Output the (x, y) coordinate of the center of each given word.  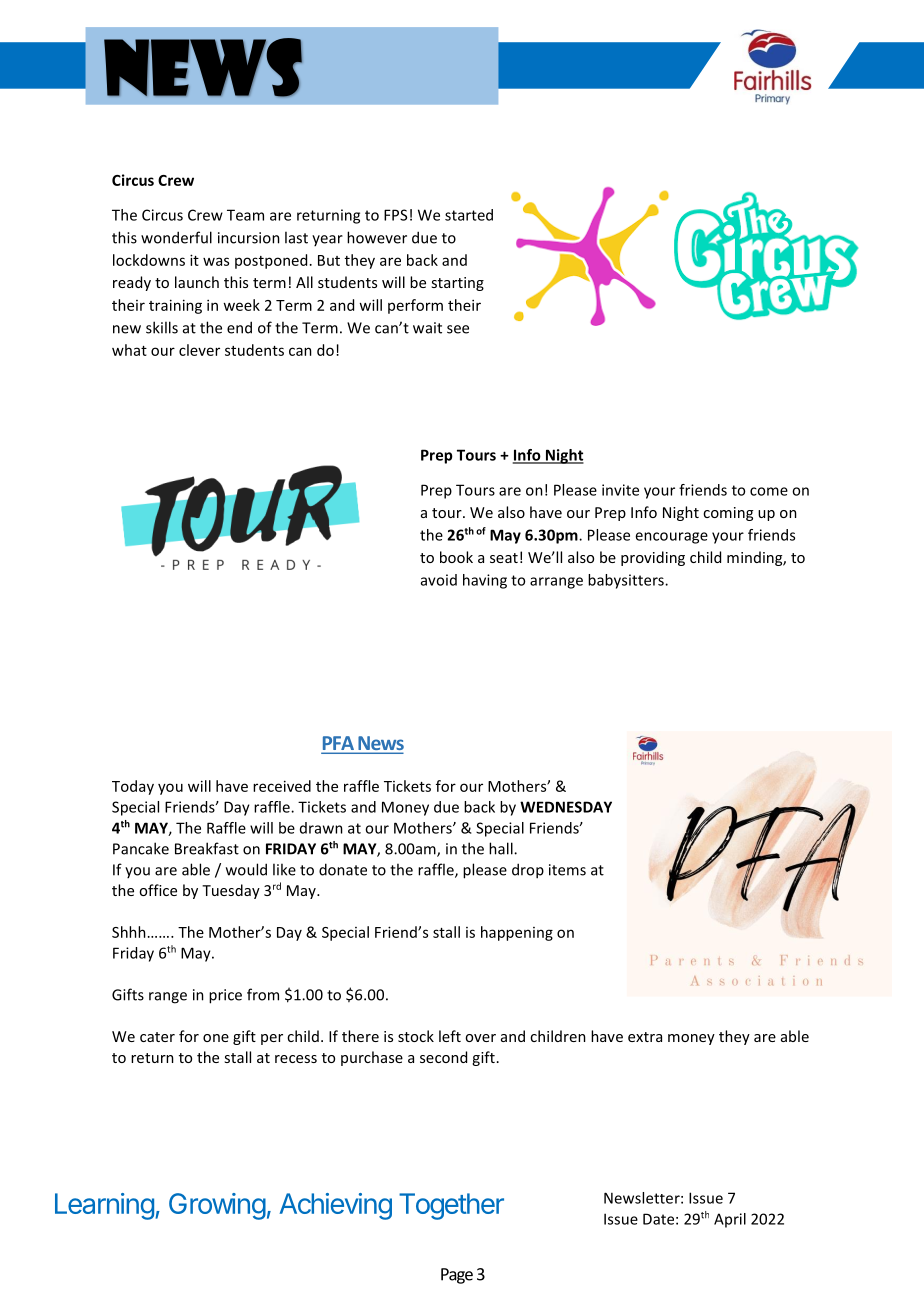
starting (457, 284)
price (225, 996)
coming (728, 514)
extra (645, 1037)
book (456, 557)
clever (199, 350)
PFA (338, 744)
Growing (217, 1206)
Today (133, 787)
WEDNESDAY (566, 807)
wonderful (176, 237)
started (469, 215)
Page (457, 1276)
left (450, 1036)
